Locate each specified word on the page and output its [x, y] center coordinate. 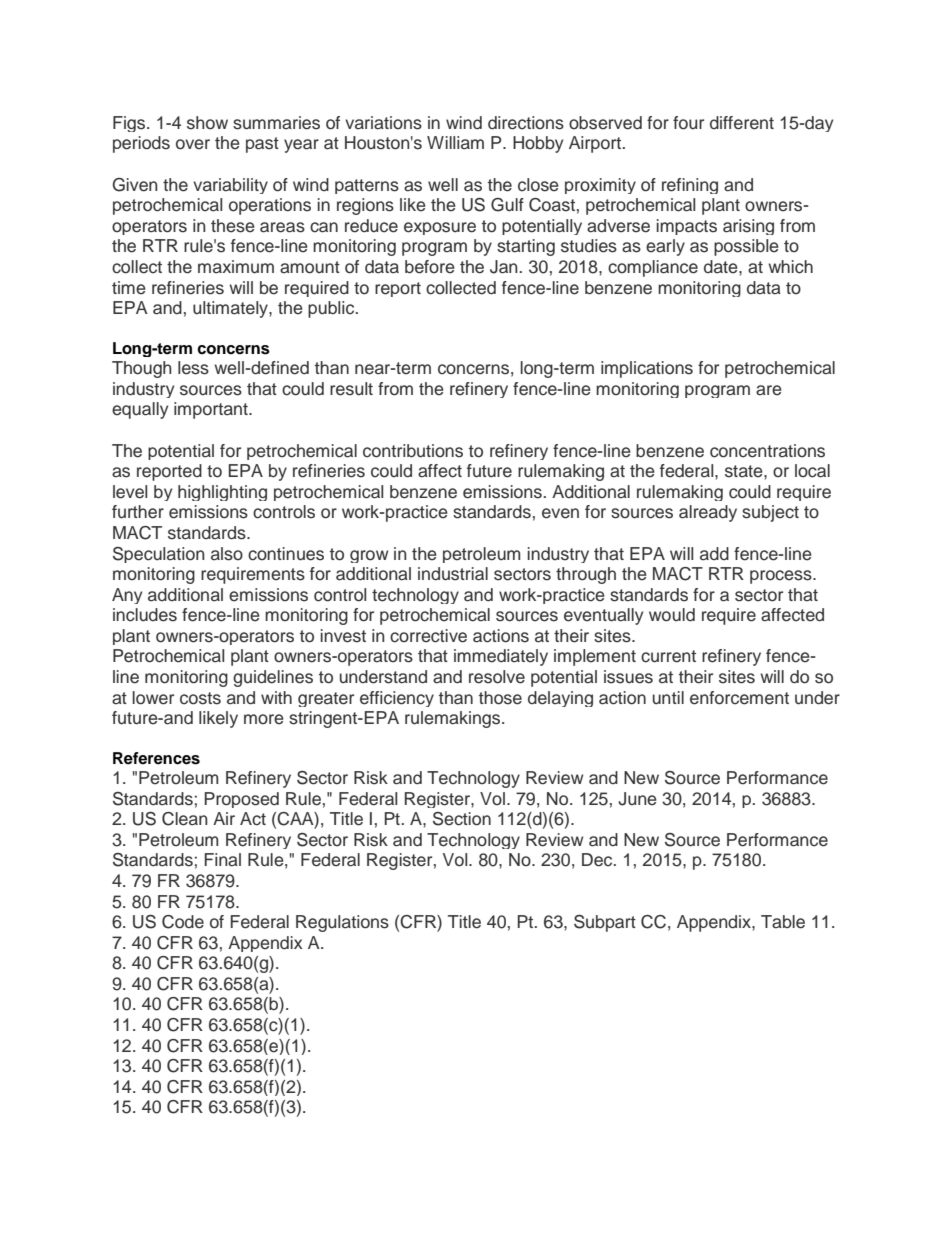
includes [145, 615]
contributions [413, 451]
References [156, 758]
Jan [504, 267]
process [782, 577]
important [212, 410]
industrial [453, 574]
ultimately [231, 309]
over [193, 144]
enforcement [739, 698]
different [742, 123]
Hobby [538, 144]
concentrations [767, 451]
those [500, 698]
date [722, 267]
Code [183, 922]
